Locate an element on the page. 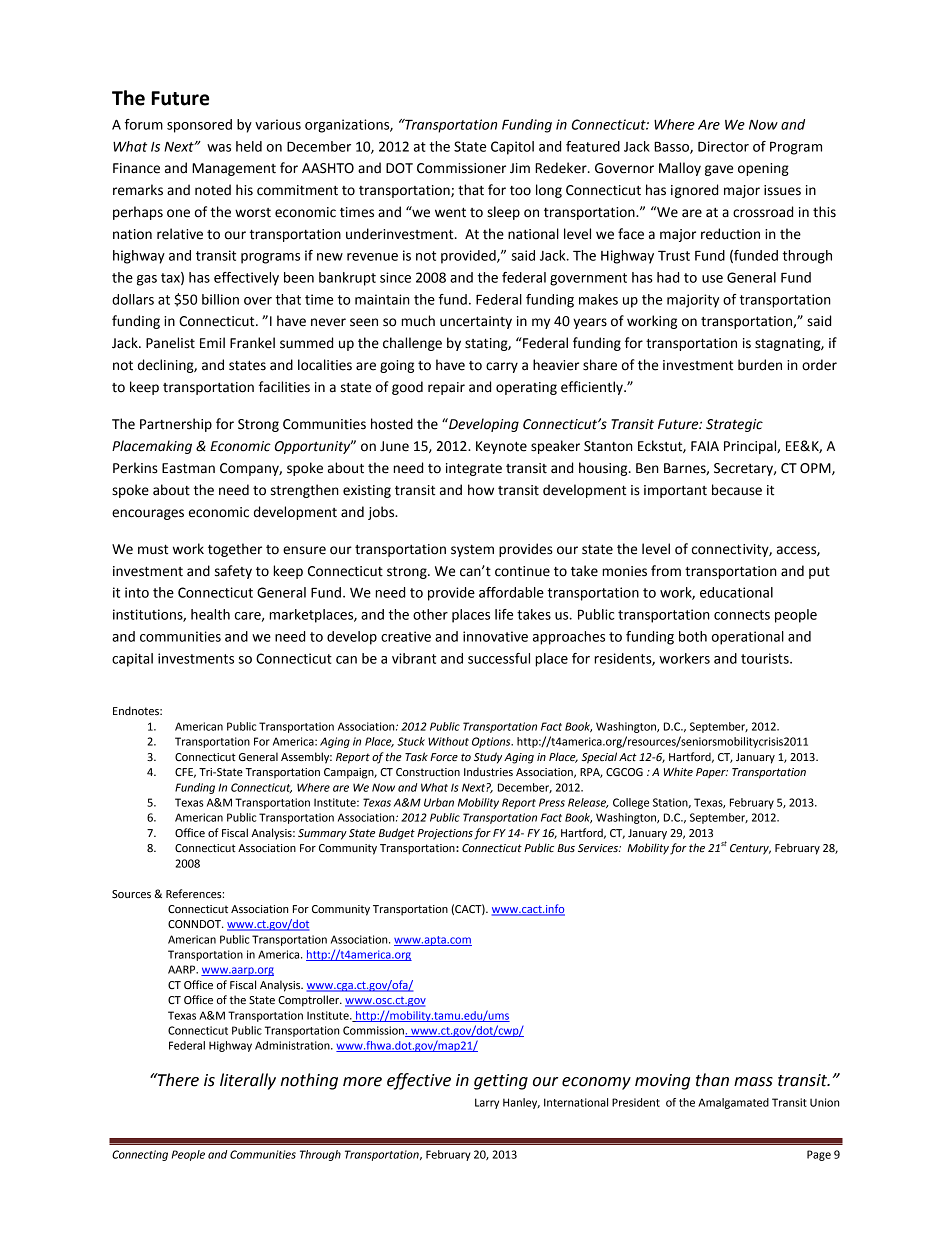 This document has width=952, height=1233. operational is located at coordinates (748, 638).
